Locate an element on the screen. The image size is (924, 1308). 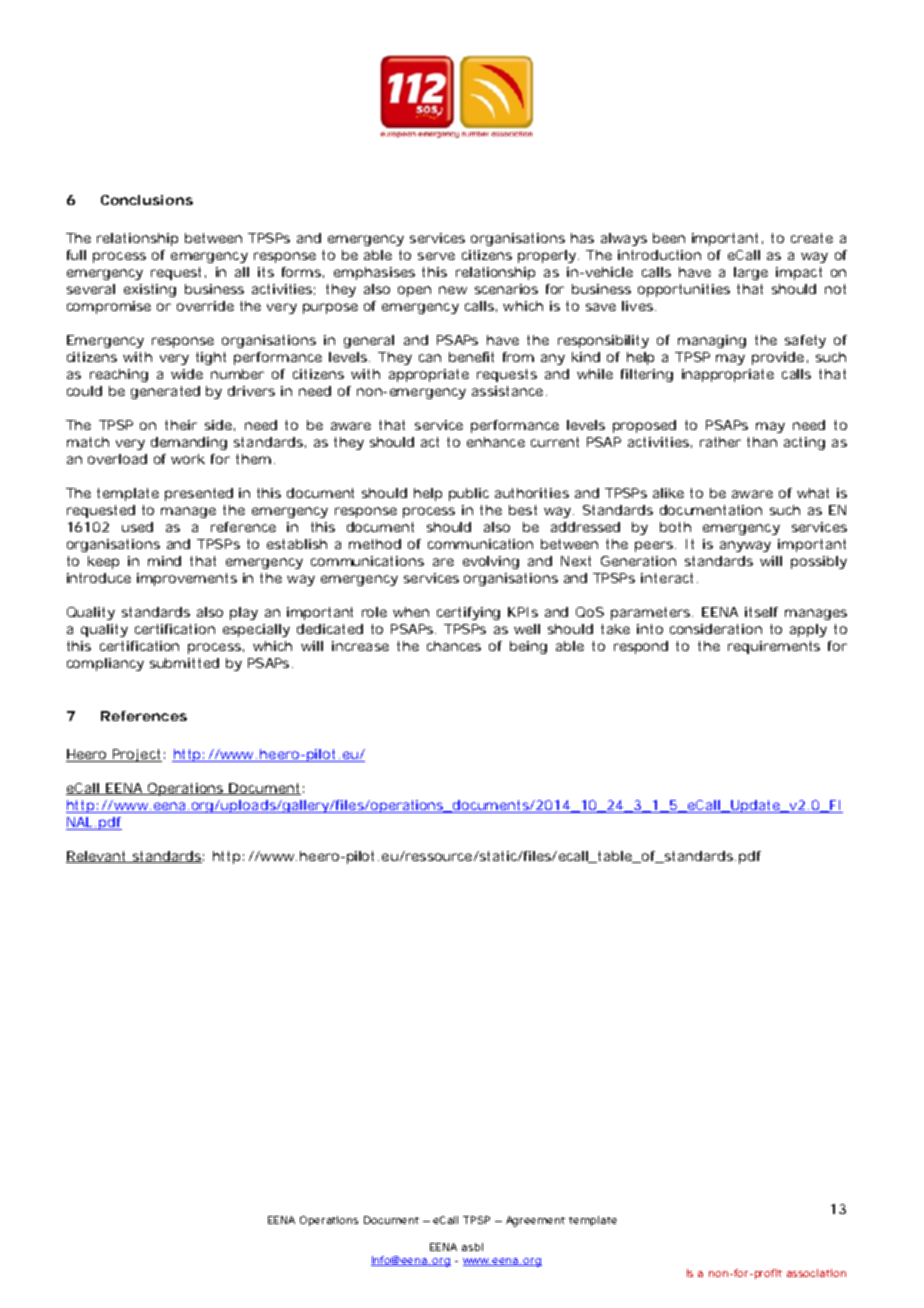
requirements is located at coordinates (774, 647).
